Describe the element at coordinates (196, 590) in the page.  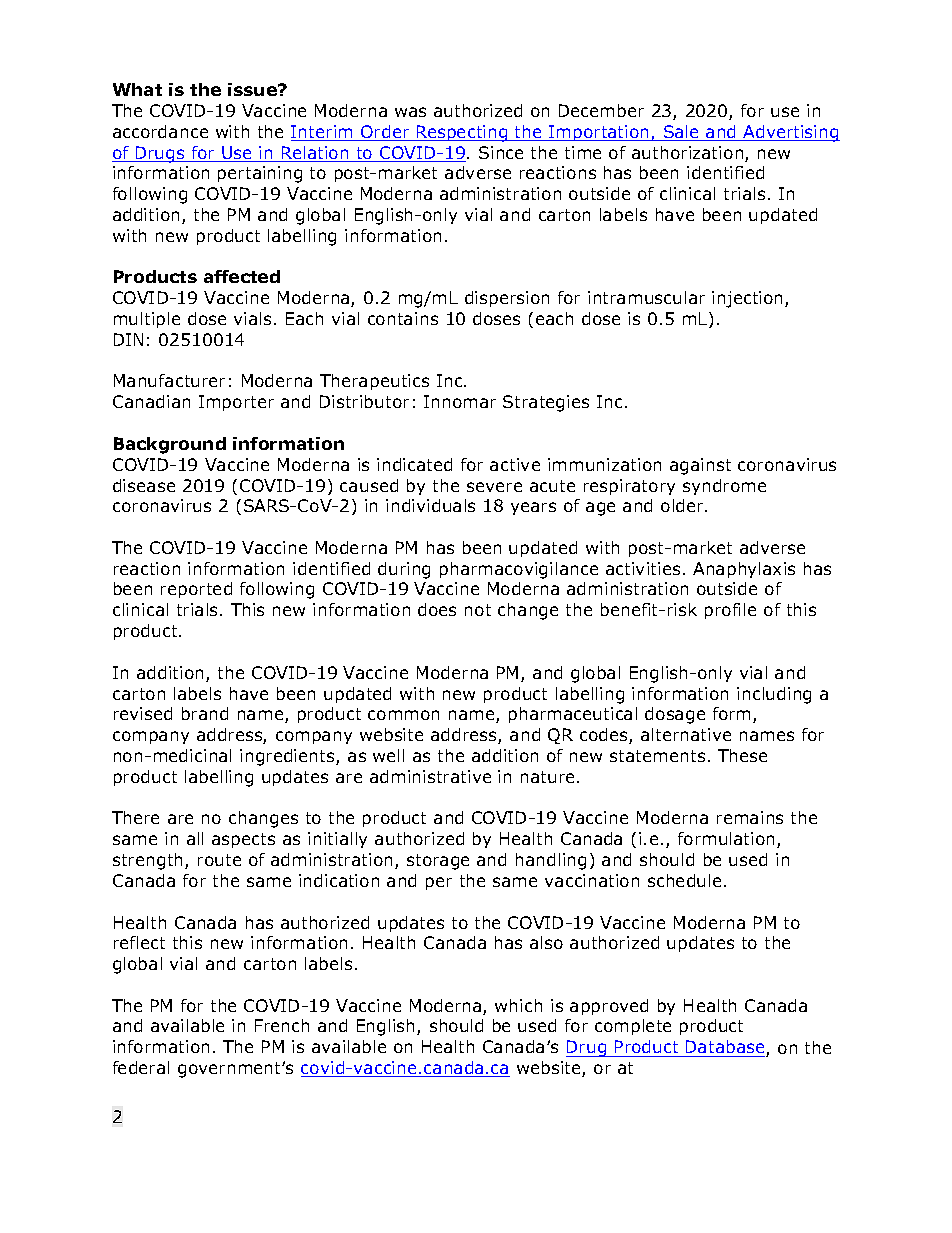
I see `reported` at that location.
